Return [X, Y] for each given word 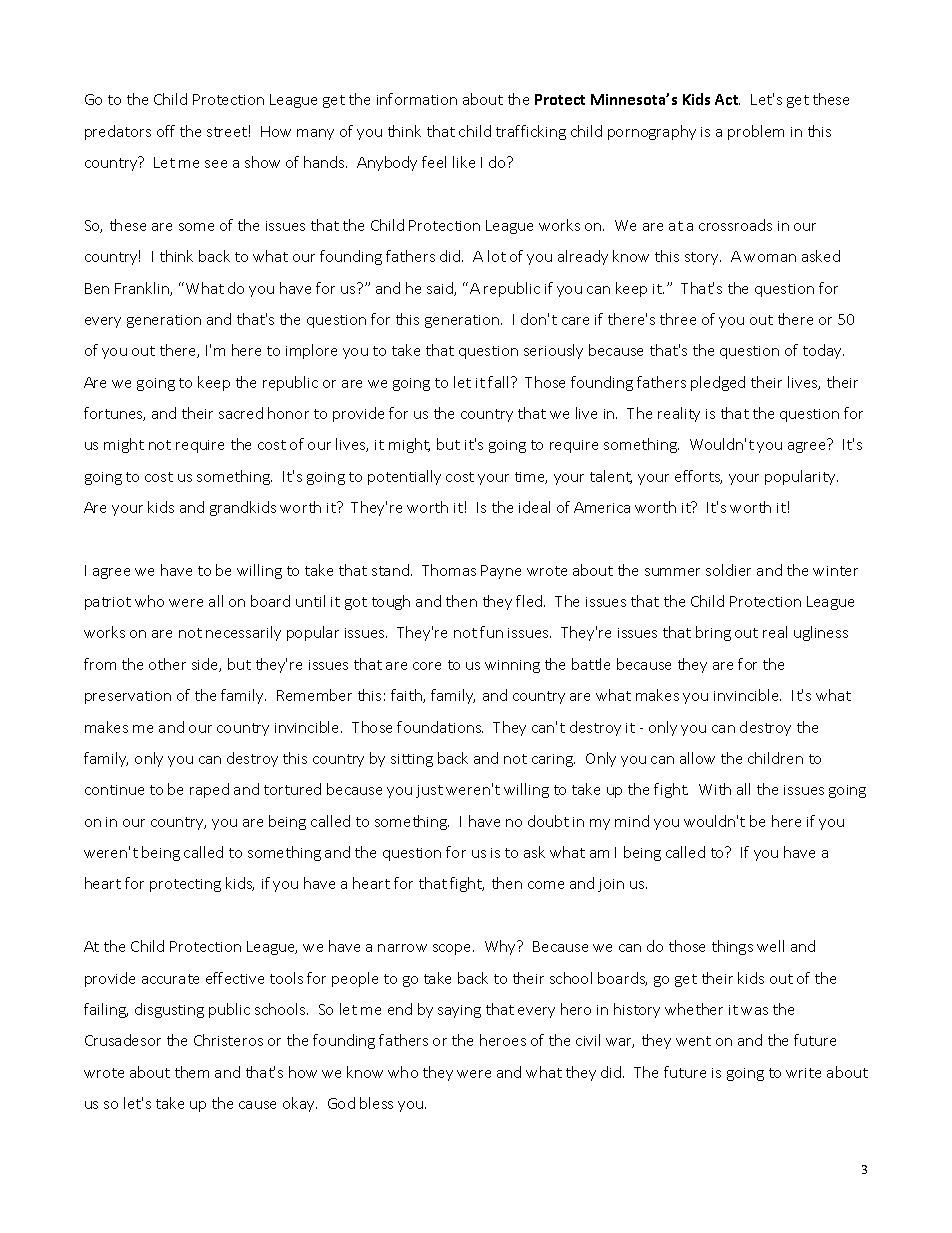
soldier [728, 570]
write [803, 1073]
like [464, 162]
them [192, 1072]
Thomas [449, 570]
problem [756, 132]
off [166, 131]
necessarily [243, 633]
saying [459, 1011]
